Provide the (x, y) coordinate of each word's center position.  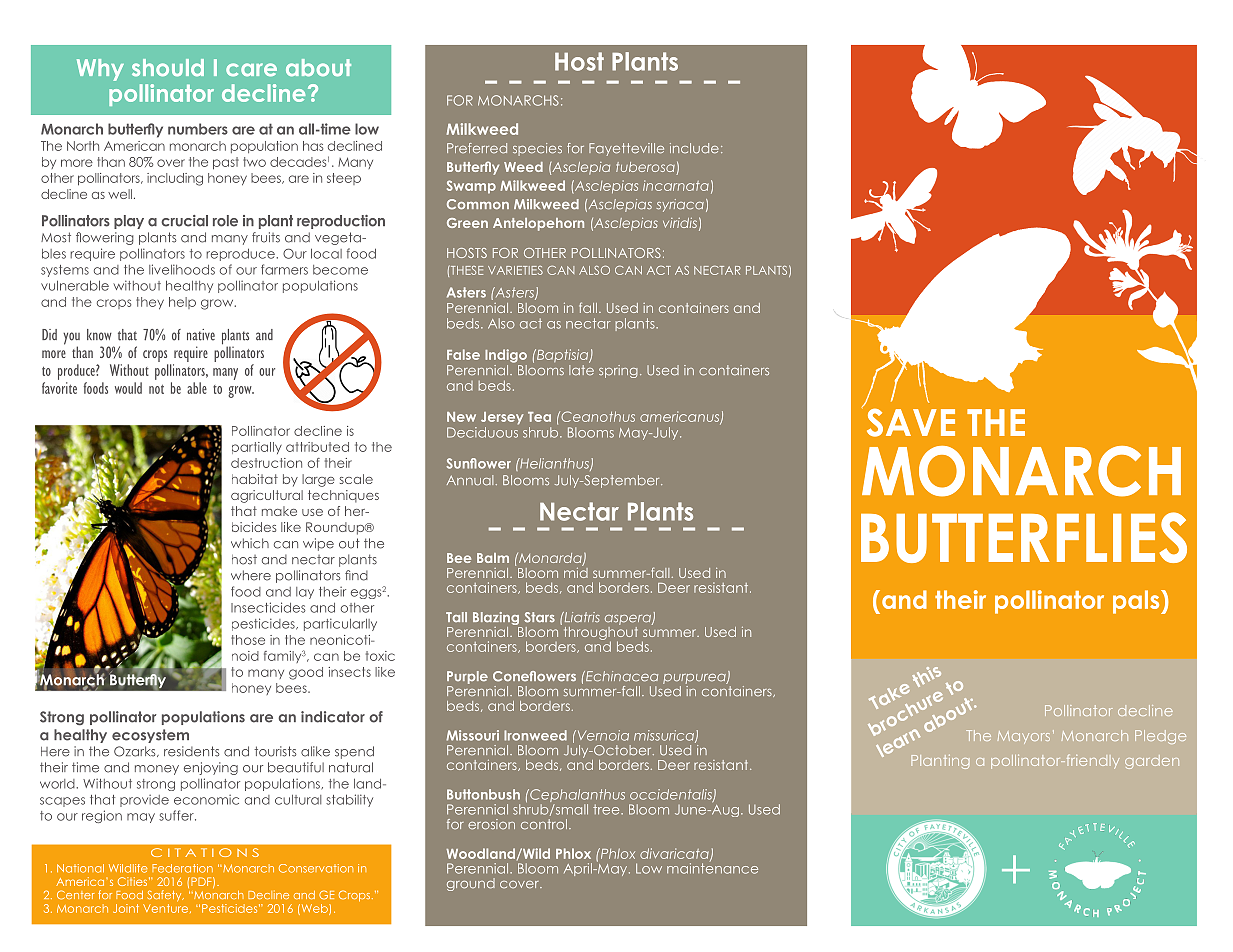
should (168, 68)
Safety (165, 896)
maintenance (712, 868)
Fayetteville (626, 149)
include (694, 148)
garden (1152, 762)
